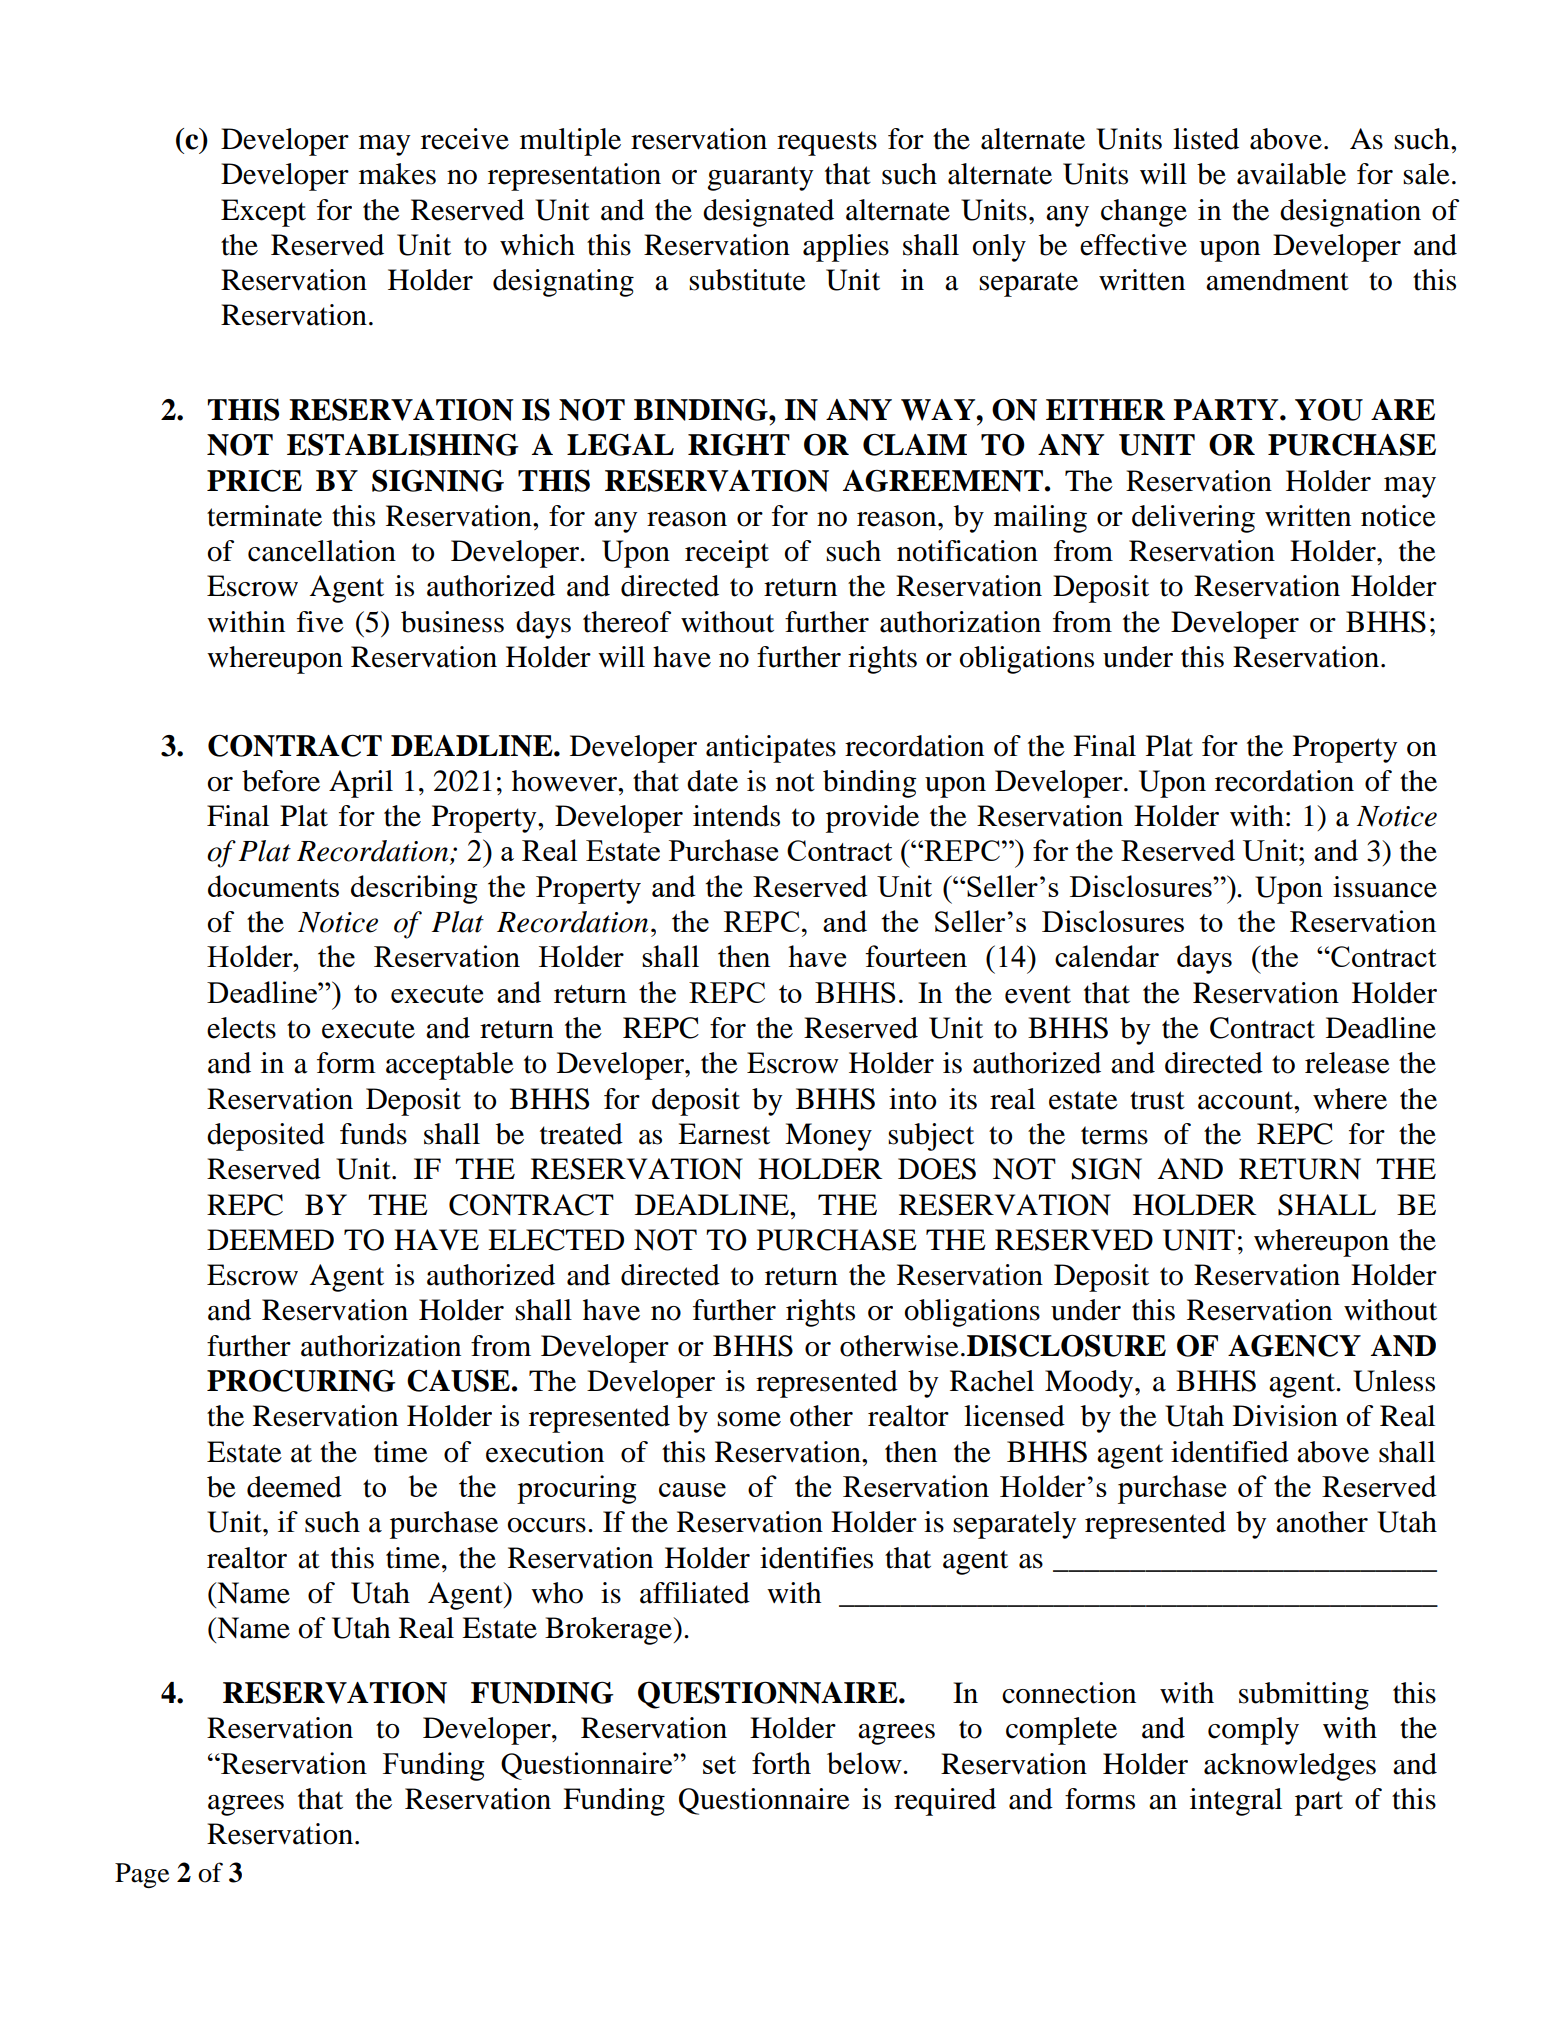 Image resolution: width=1565 pixels, height=2026 pixels. What do you see at coordinates (545, 1452) in the page?
I see `execution` at bounding box center [545, 1452].
